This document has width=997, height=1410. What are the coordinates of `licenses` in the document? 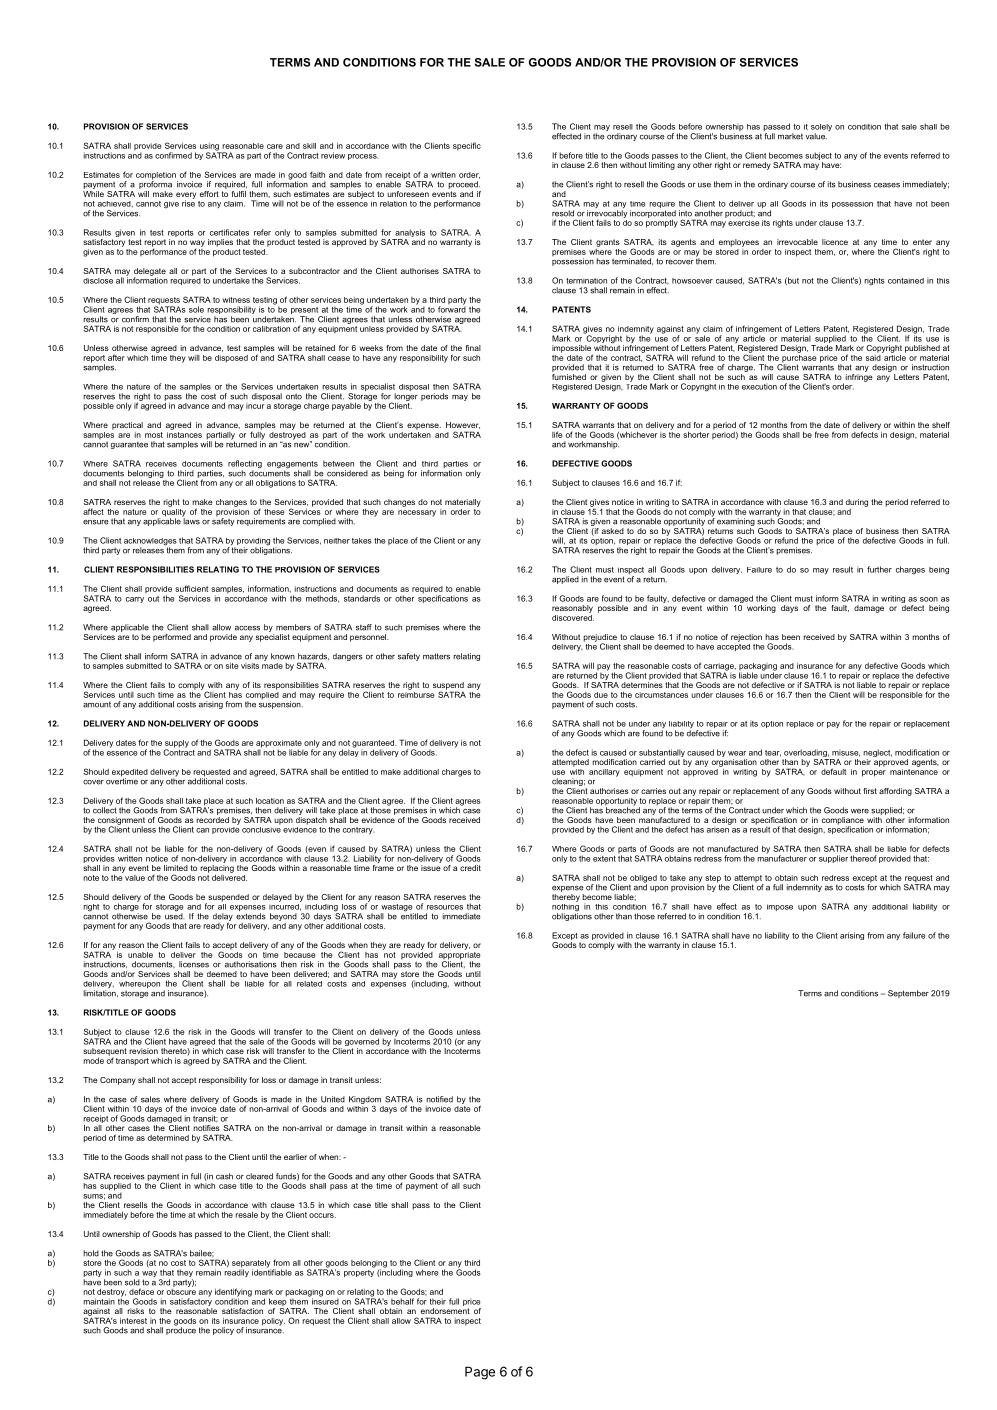 It's located at (194, 964).
